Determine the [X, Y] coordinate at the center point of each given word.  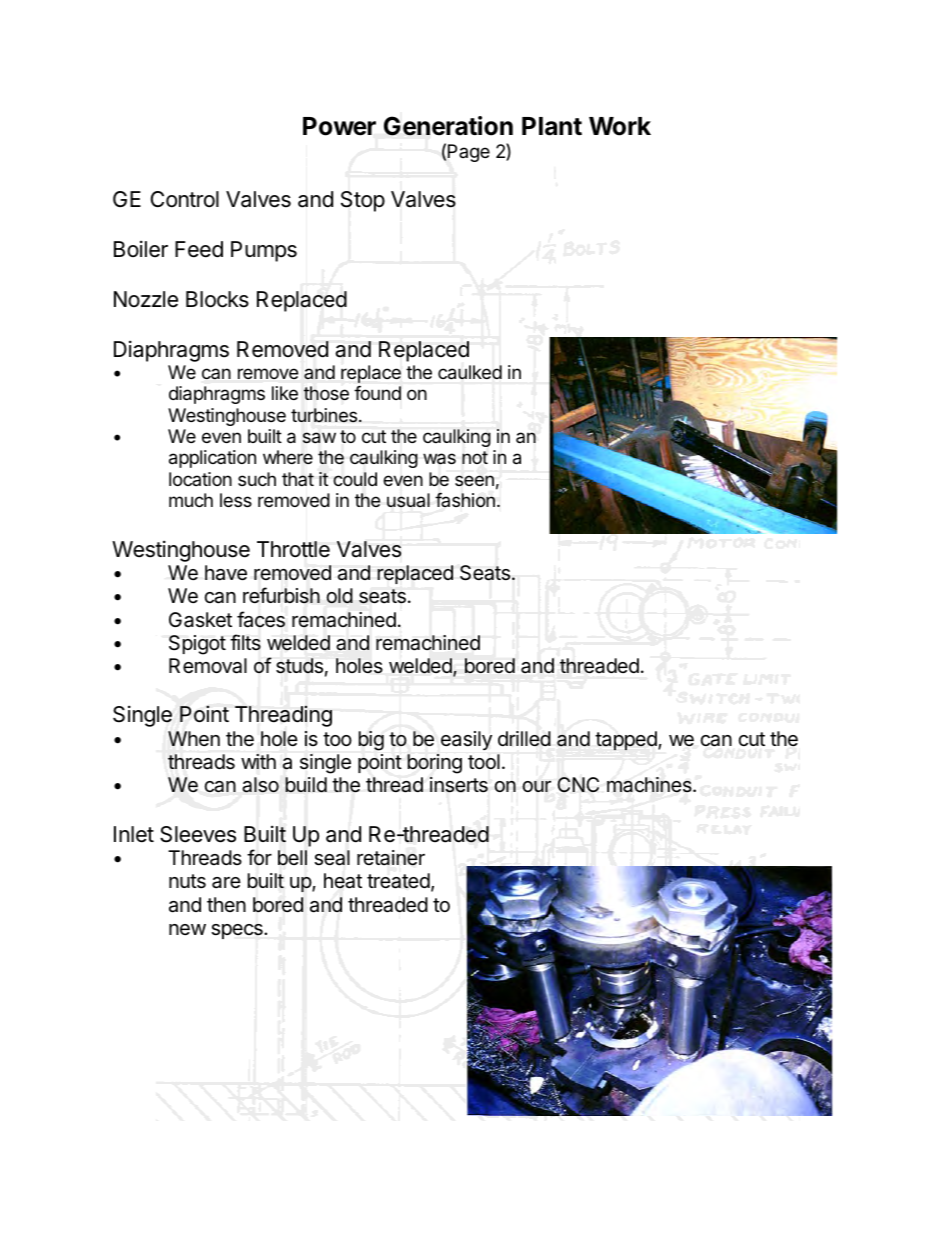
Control [185, 199]
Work [620, 126]
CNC [578, 785]
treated [398, 881]
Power [339, 126]
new [187, 929]
